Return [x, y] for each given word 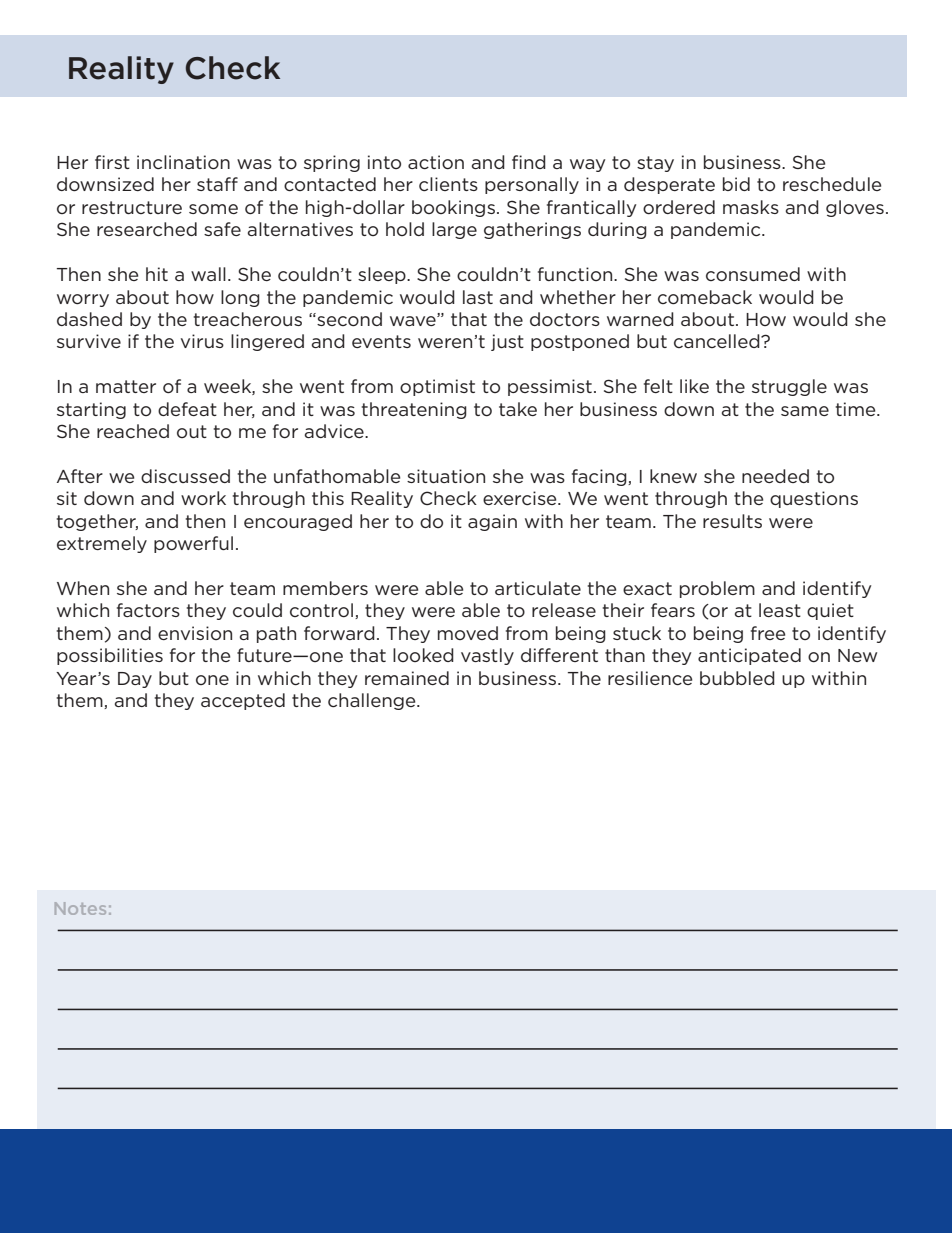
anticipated [749, 656]
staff [217, 184]
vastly [487, 656]
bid [736, 184]
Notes [80, 908]
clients [448, 184]
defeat [187, 409]
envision [195, 633]
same [805, 411]
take [518, 409]
